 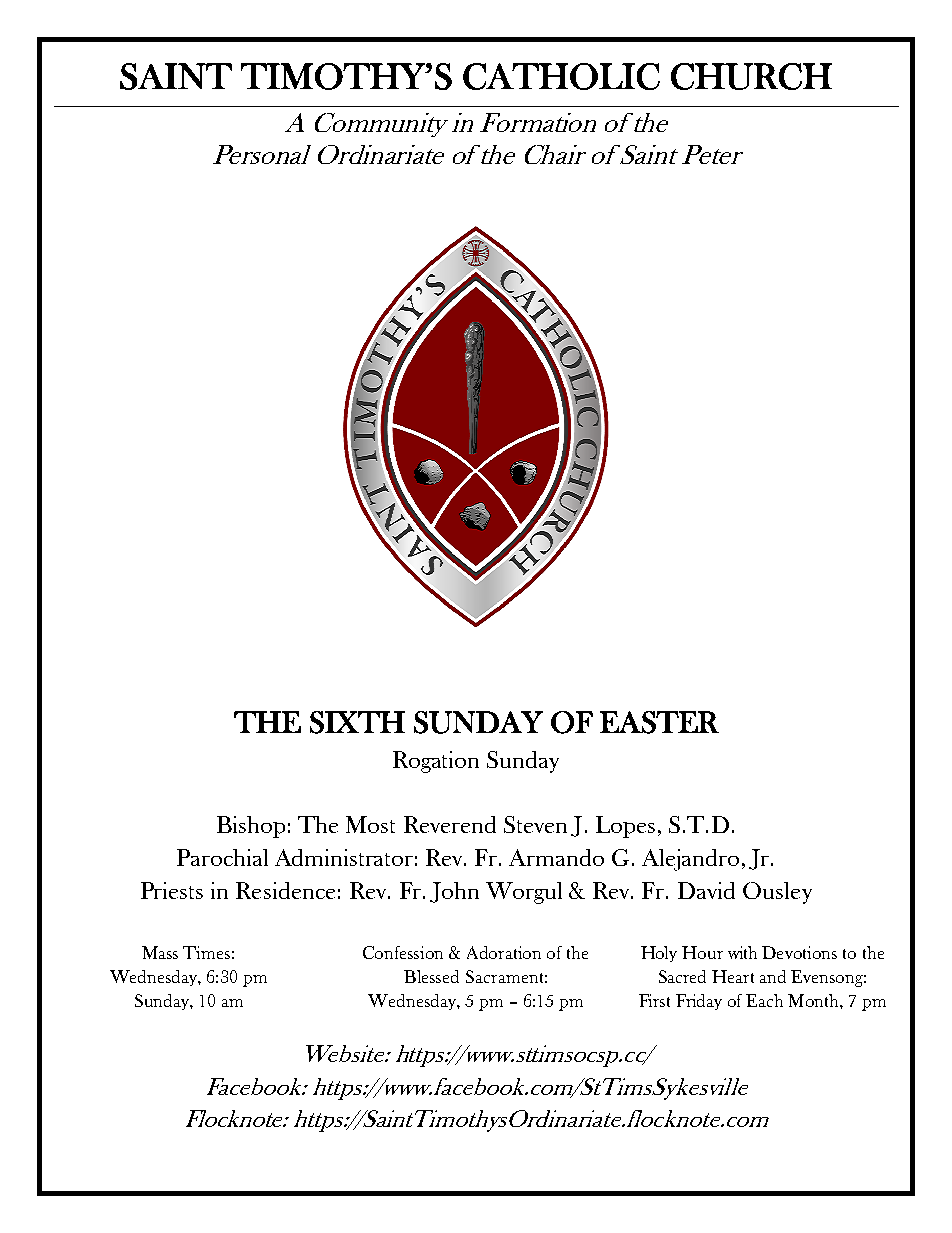 I want to click on Adoration, so click(x=504, y=952).
